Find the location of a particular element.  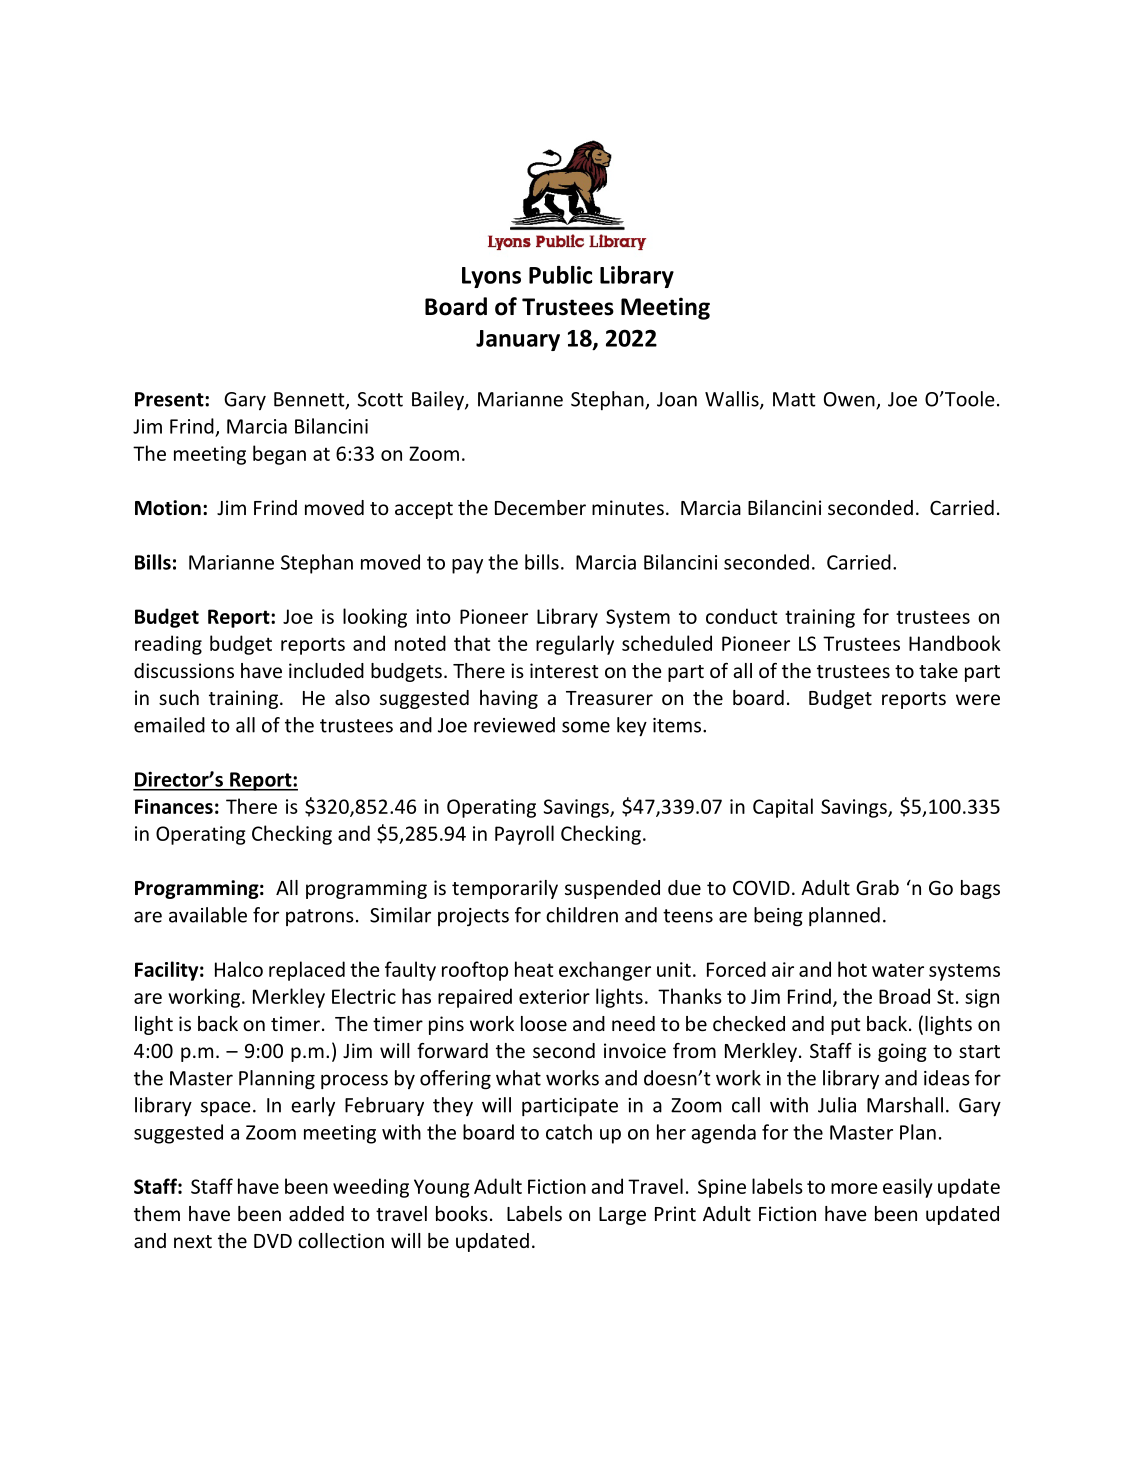

Capital is located at coordinates (783, 808).
